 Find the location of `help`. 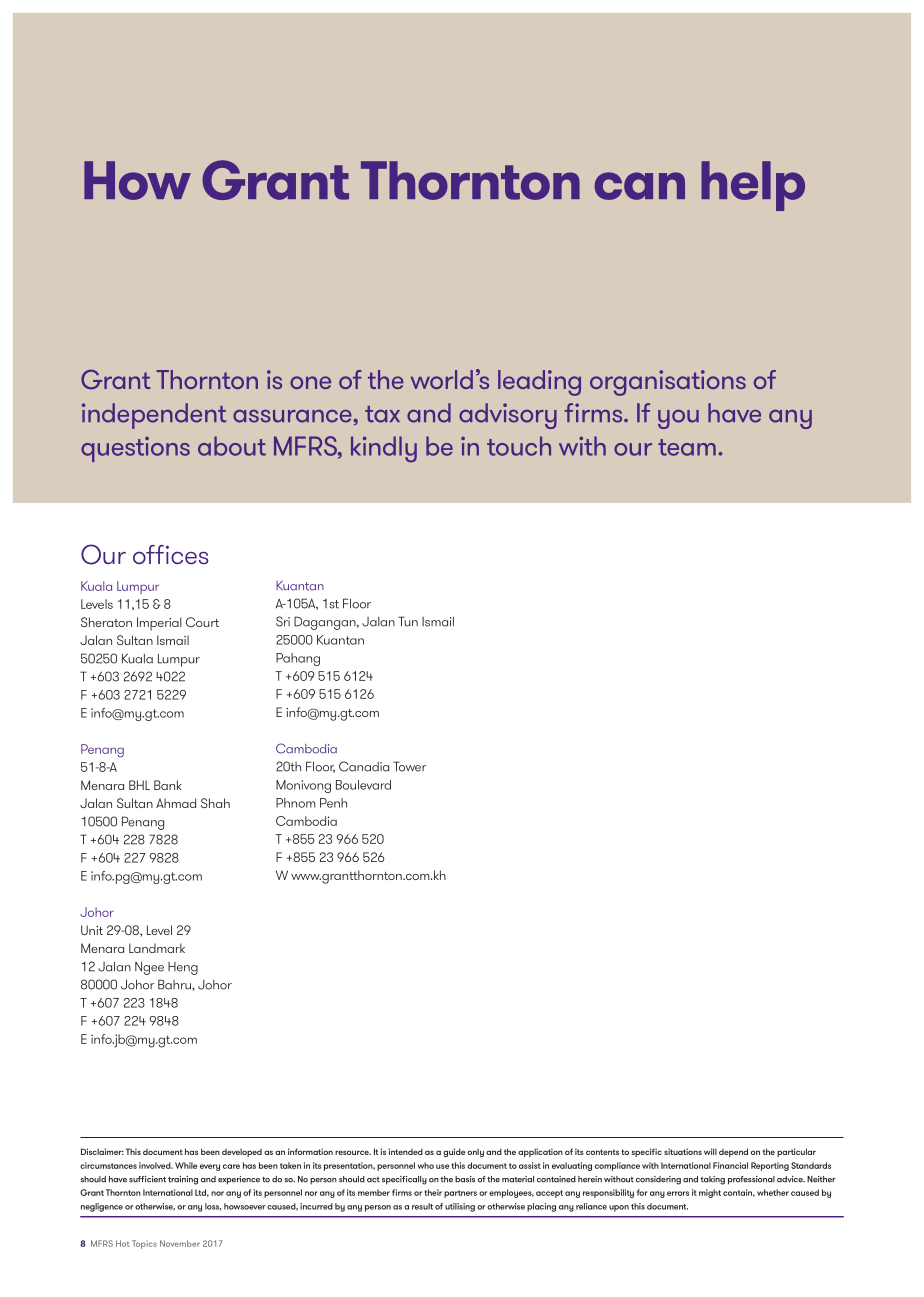

help is located at coordinates (753, 186).
